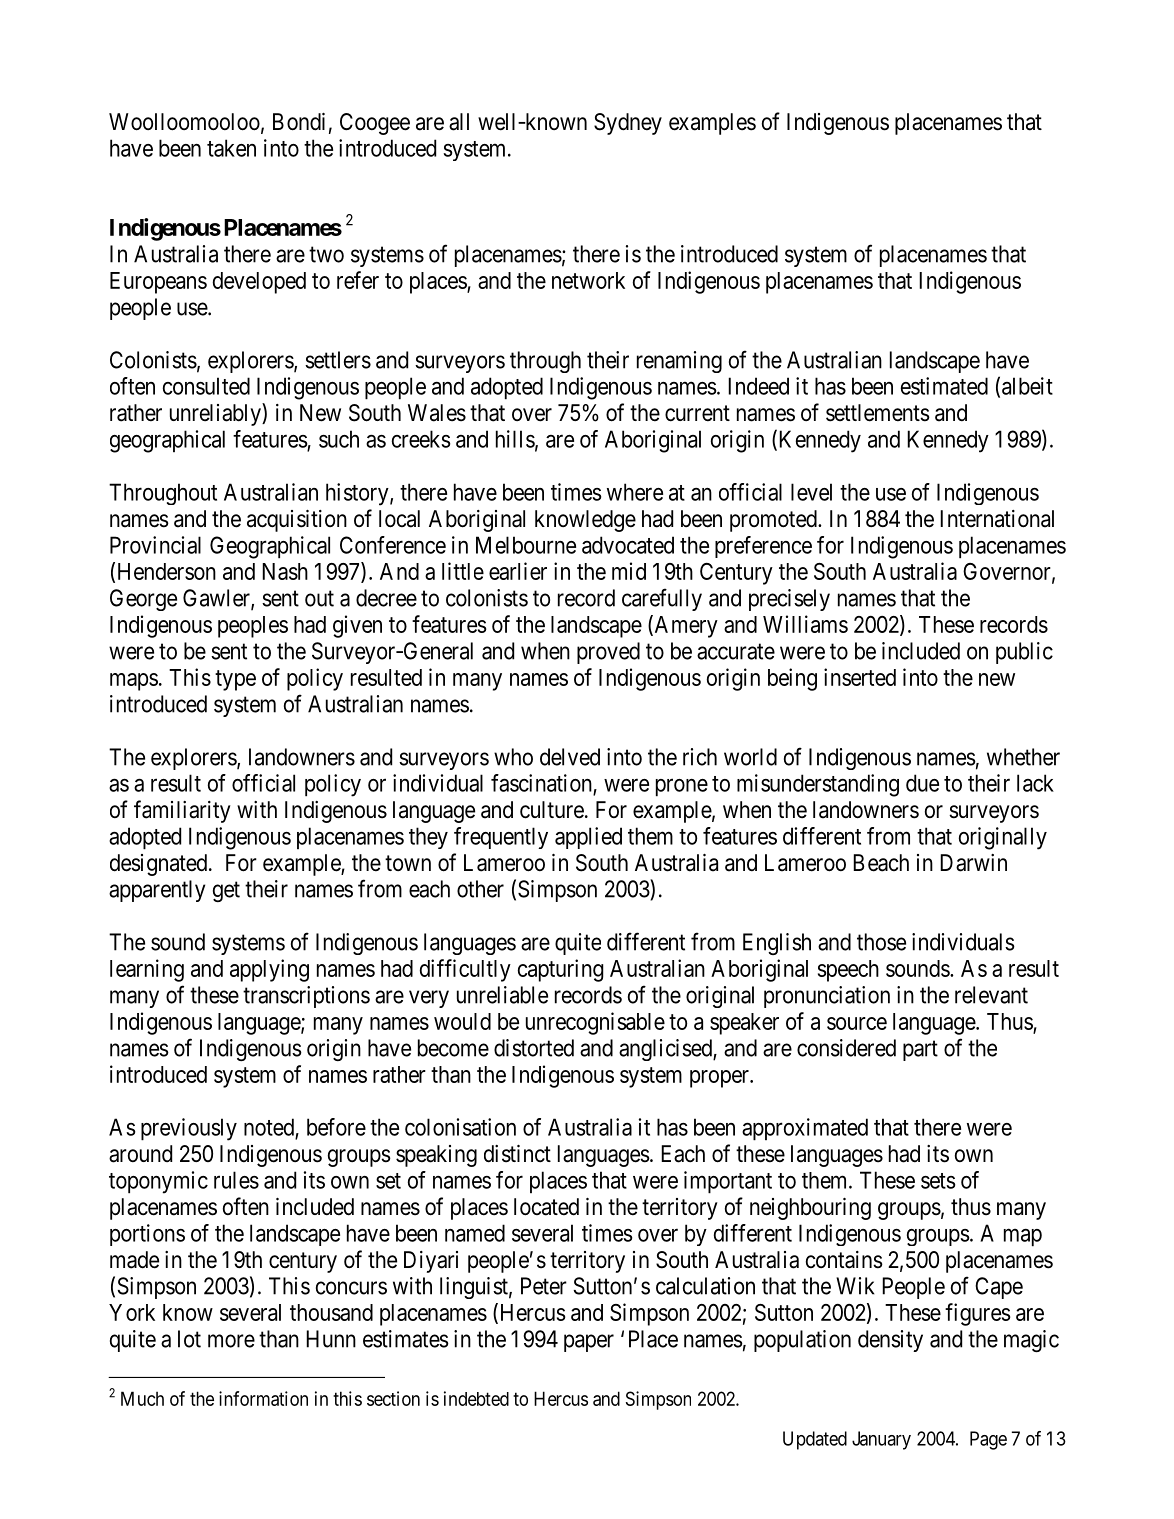 This document has height=1519, width=1174. I want to click on sets, so click(938, 1181).
